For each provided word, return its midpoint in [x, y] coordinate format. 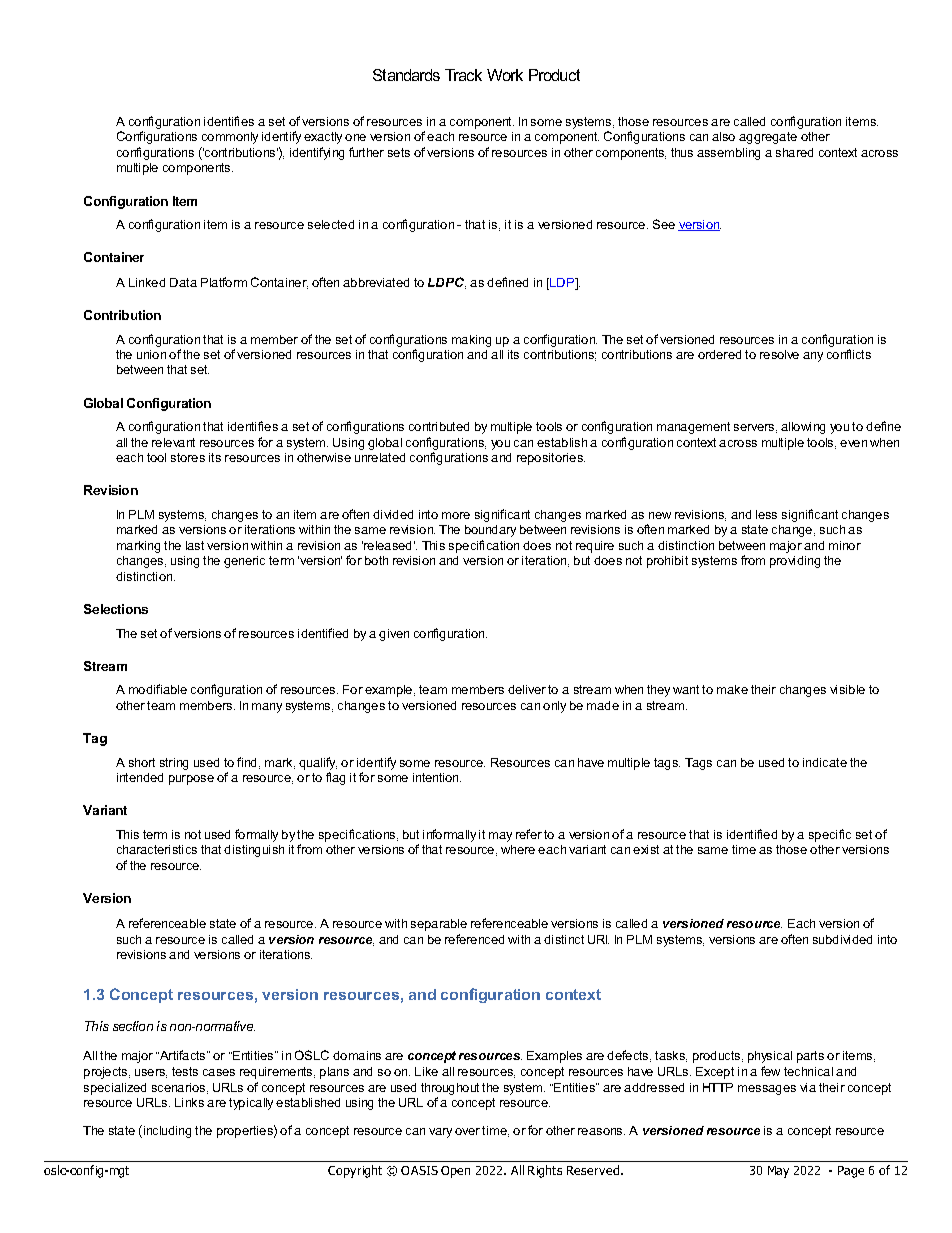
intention [437, 777]
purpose [191, 780]
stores [188, 457]
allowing [803, 428]
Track [463, 75]
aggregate [768, 138]
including [166, 1131]
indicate [825, 762]
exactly [323, 138]
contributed [439, 426]
